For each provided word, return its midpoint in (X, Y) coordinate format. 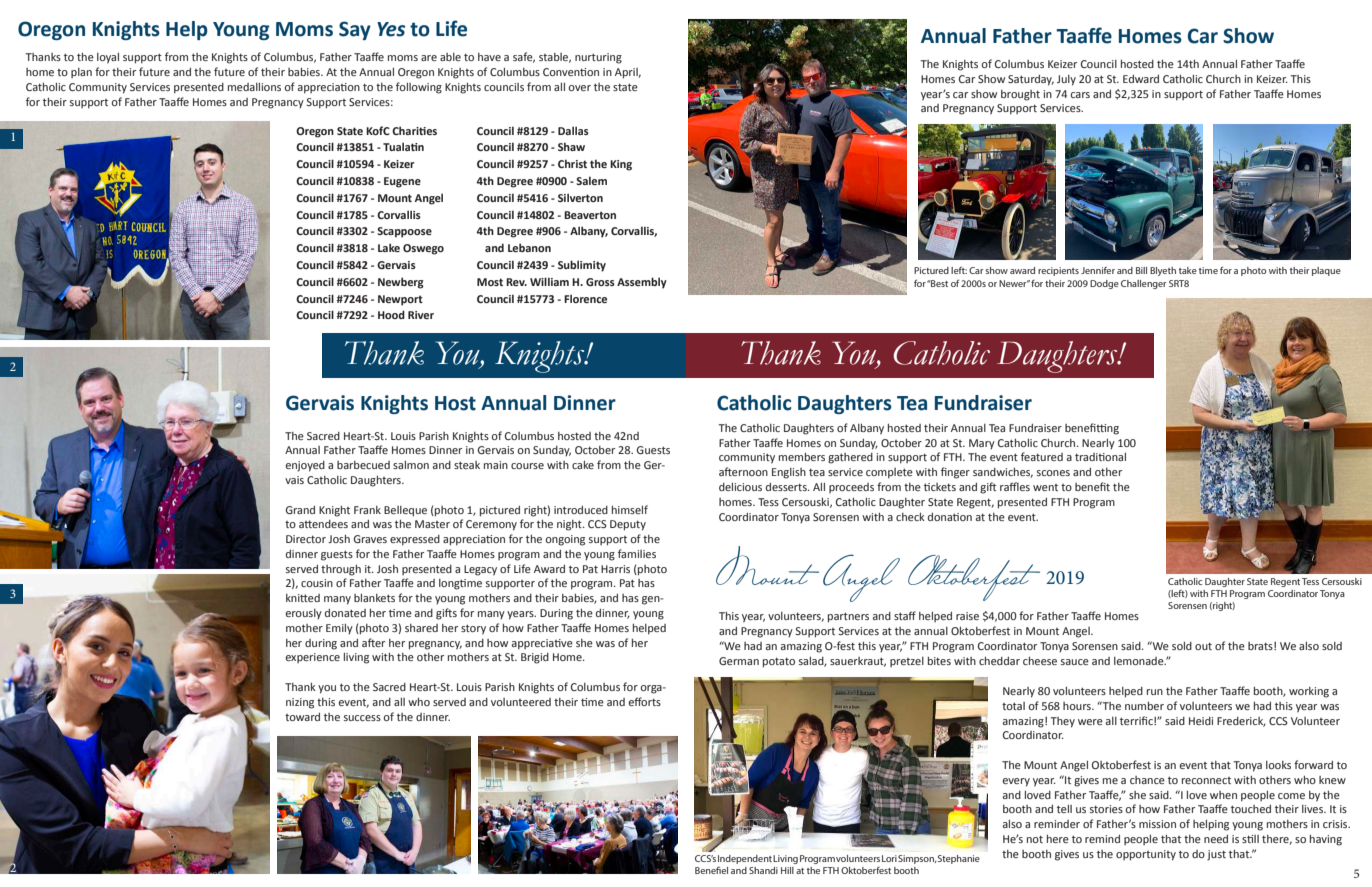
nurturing (598, 58)
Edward (1141, 79)
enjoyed (305, 466)
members (802, 457)
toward (302, 717)
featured (1042, 456)
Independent (745, 859)
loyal (108, 58)
